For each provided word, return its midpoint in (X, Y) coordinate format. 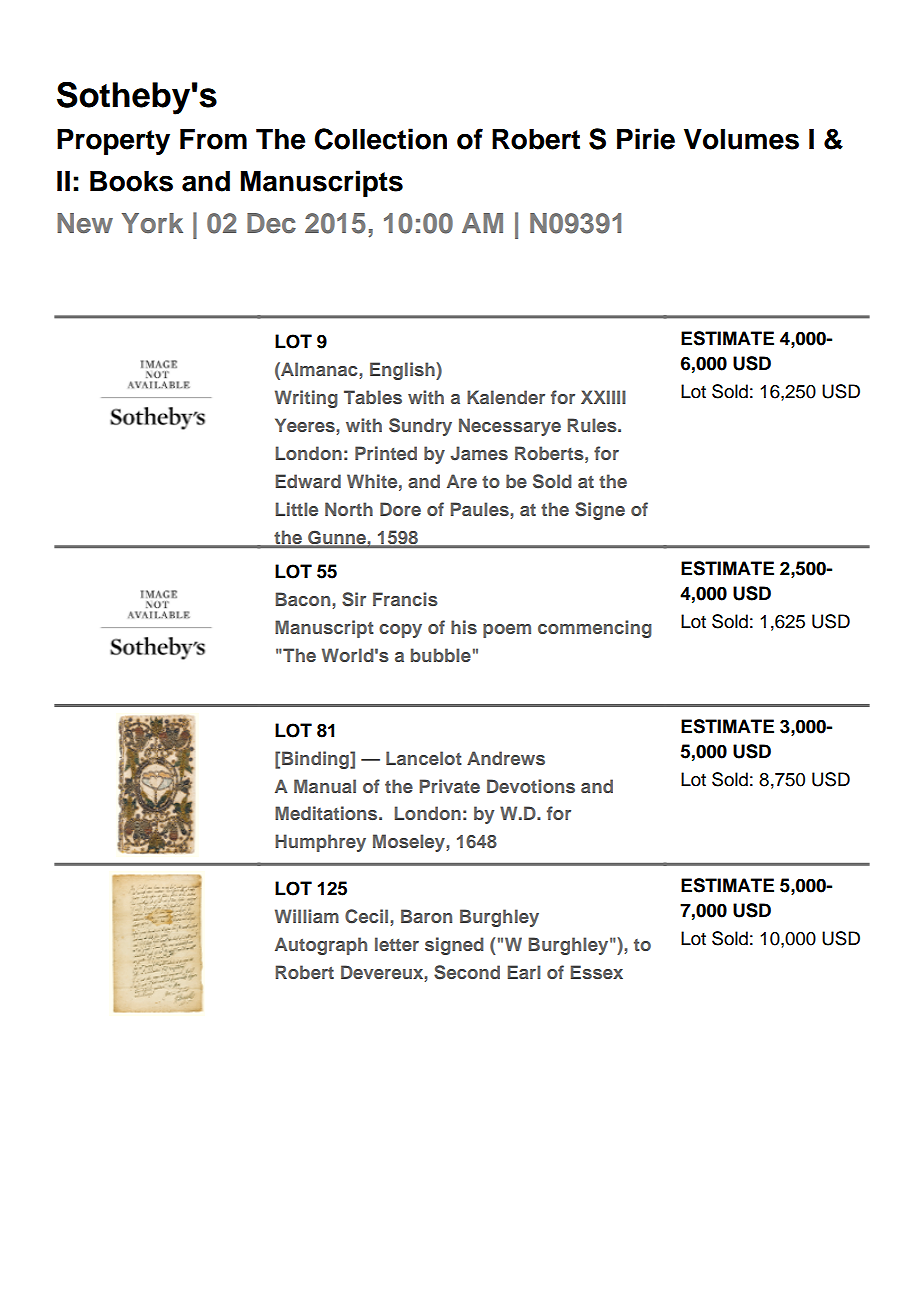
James (479, 453)
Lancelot (424, 758)
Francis (405, 599)
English (403, 371)
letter (397, 944)
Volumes (741, 139)
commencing (595, 629)
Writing (306, 399)
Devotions (531, 786)
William (307, 916)
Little (296, 509)
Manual (325, 786)
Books (131, 181)
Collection (380, 139)
